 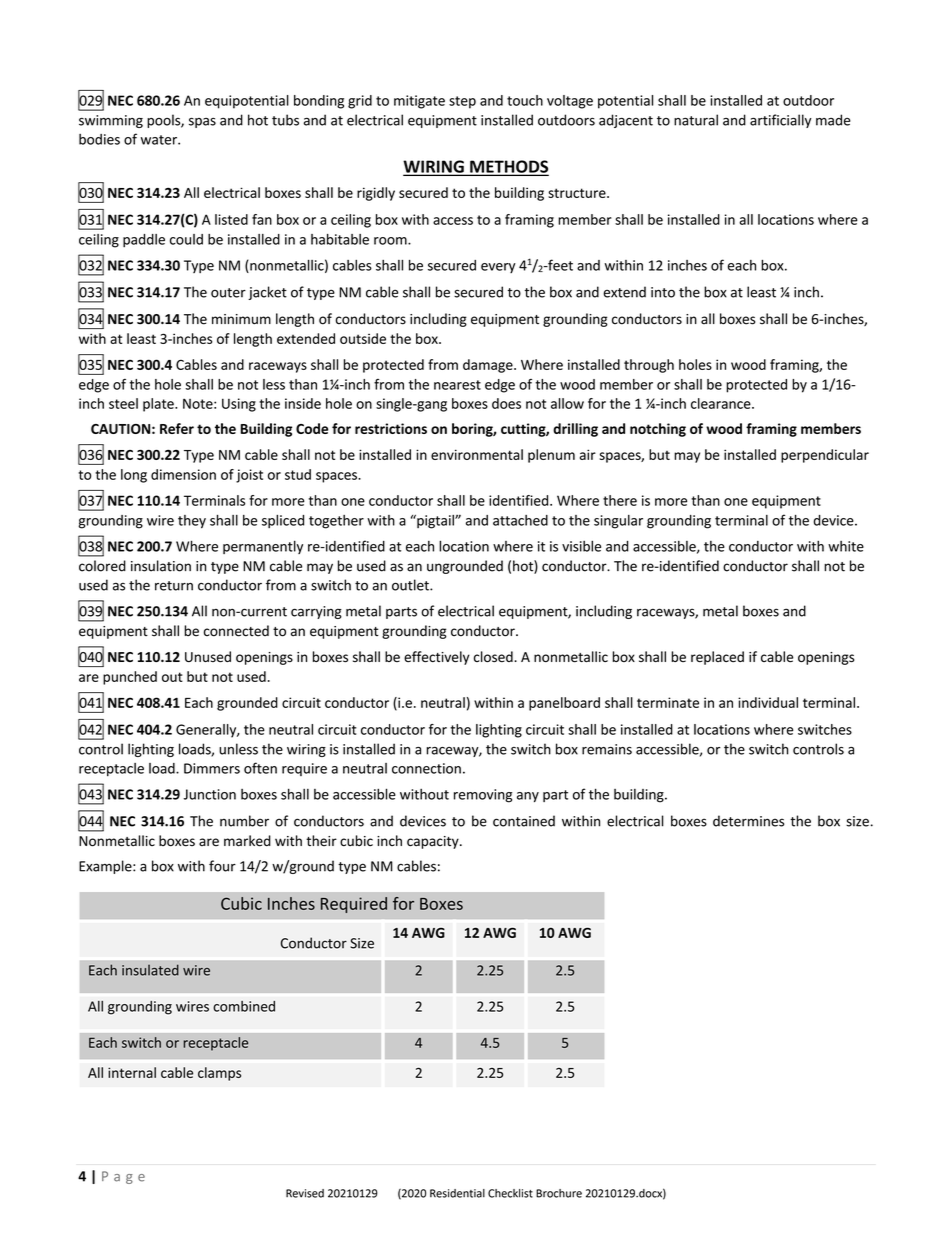 I want to click on artificially, so click(x=780, y=121).
